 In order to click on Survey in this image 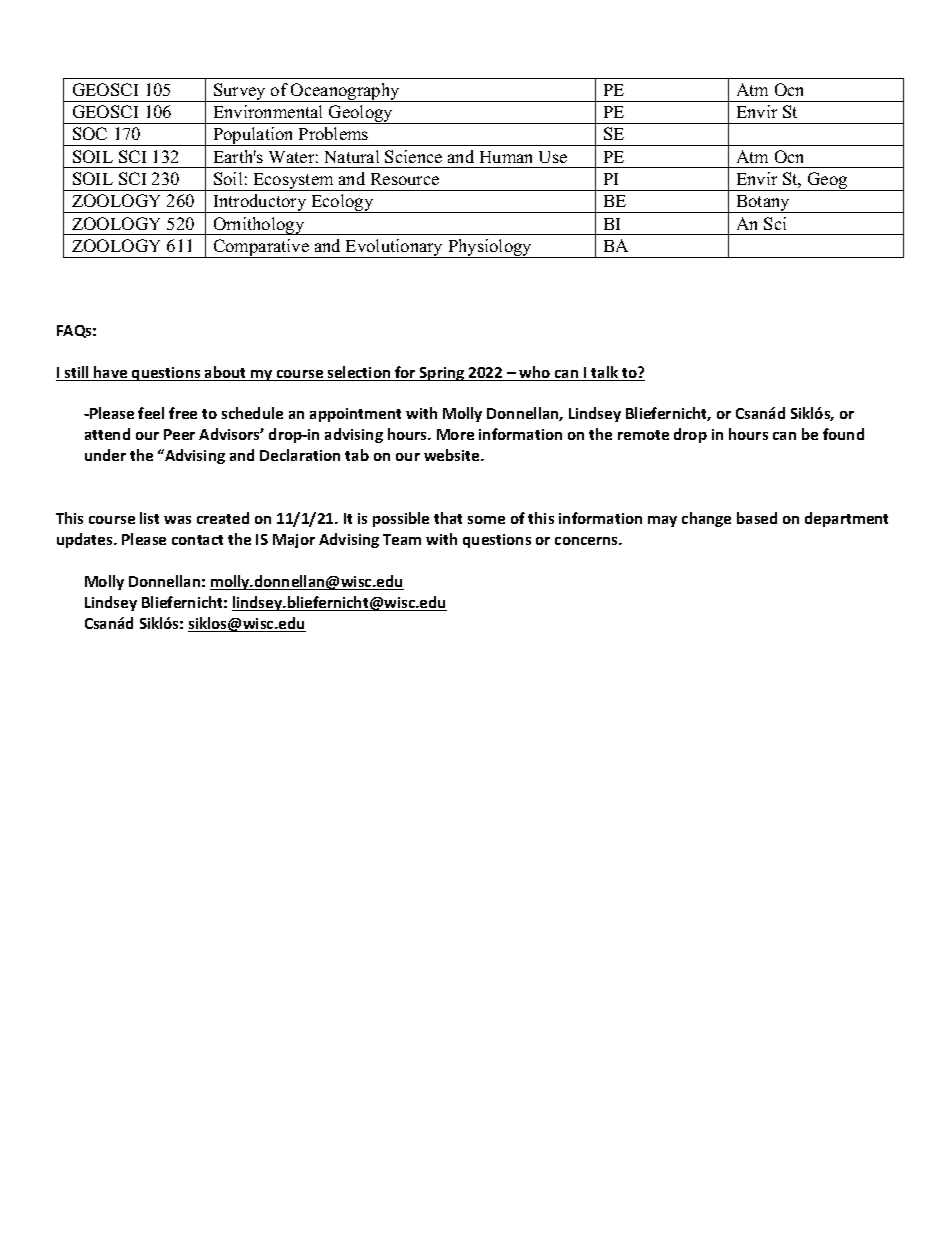, I will do `click(240, 92)`.
